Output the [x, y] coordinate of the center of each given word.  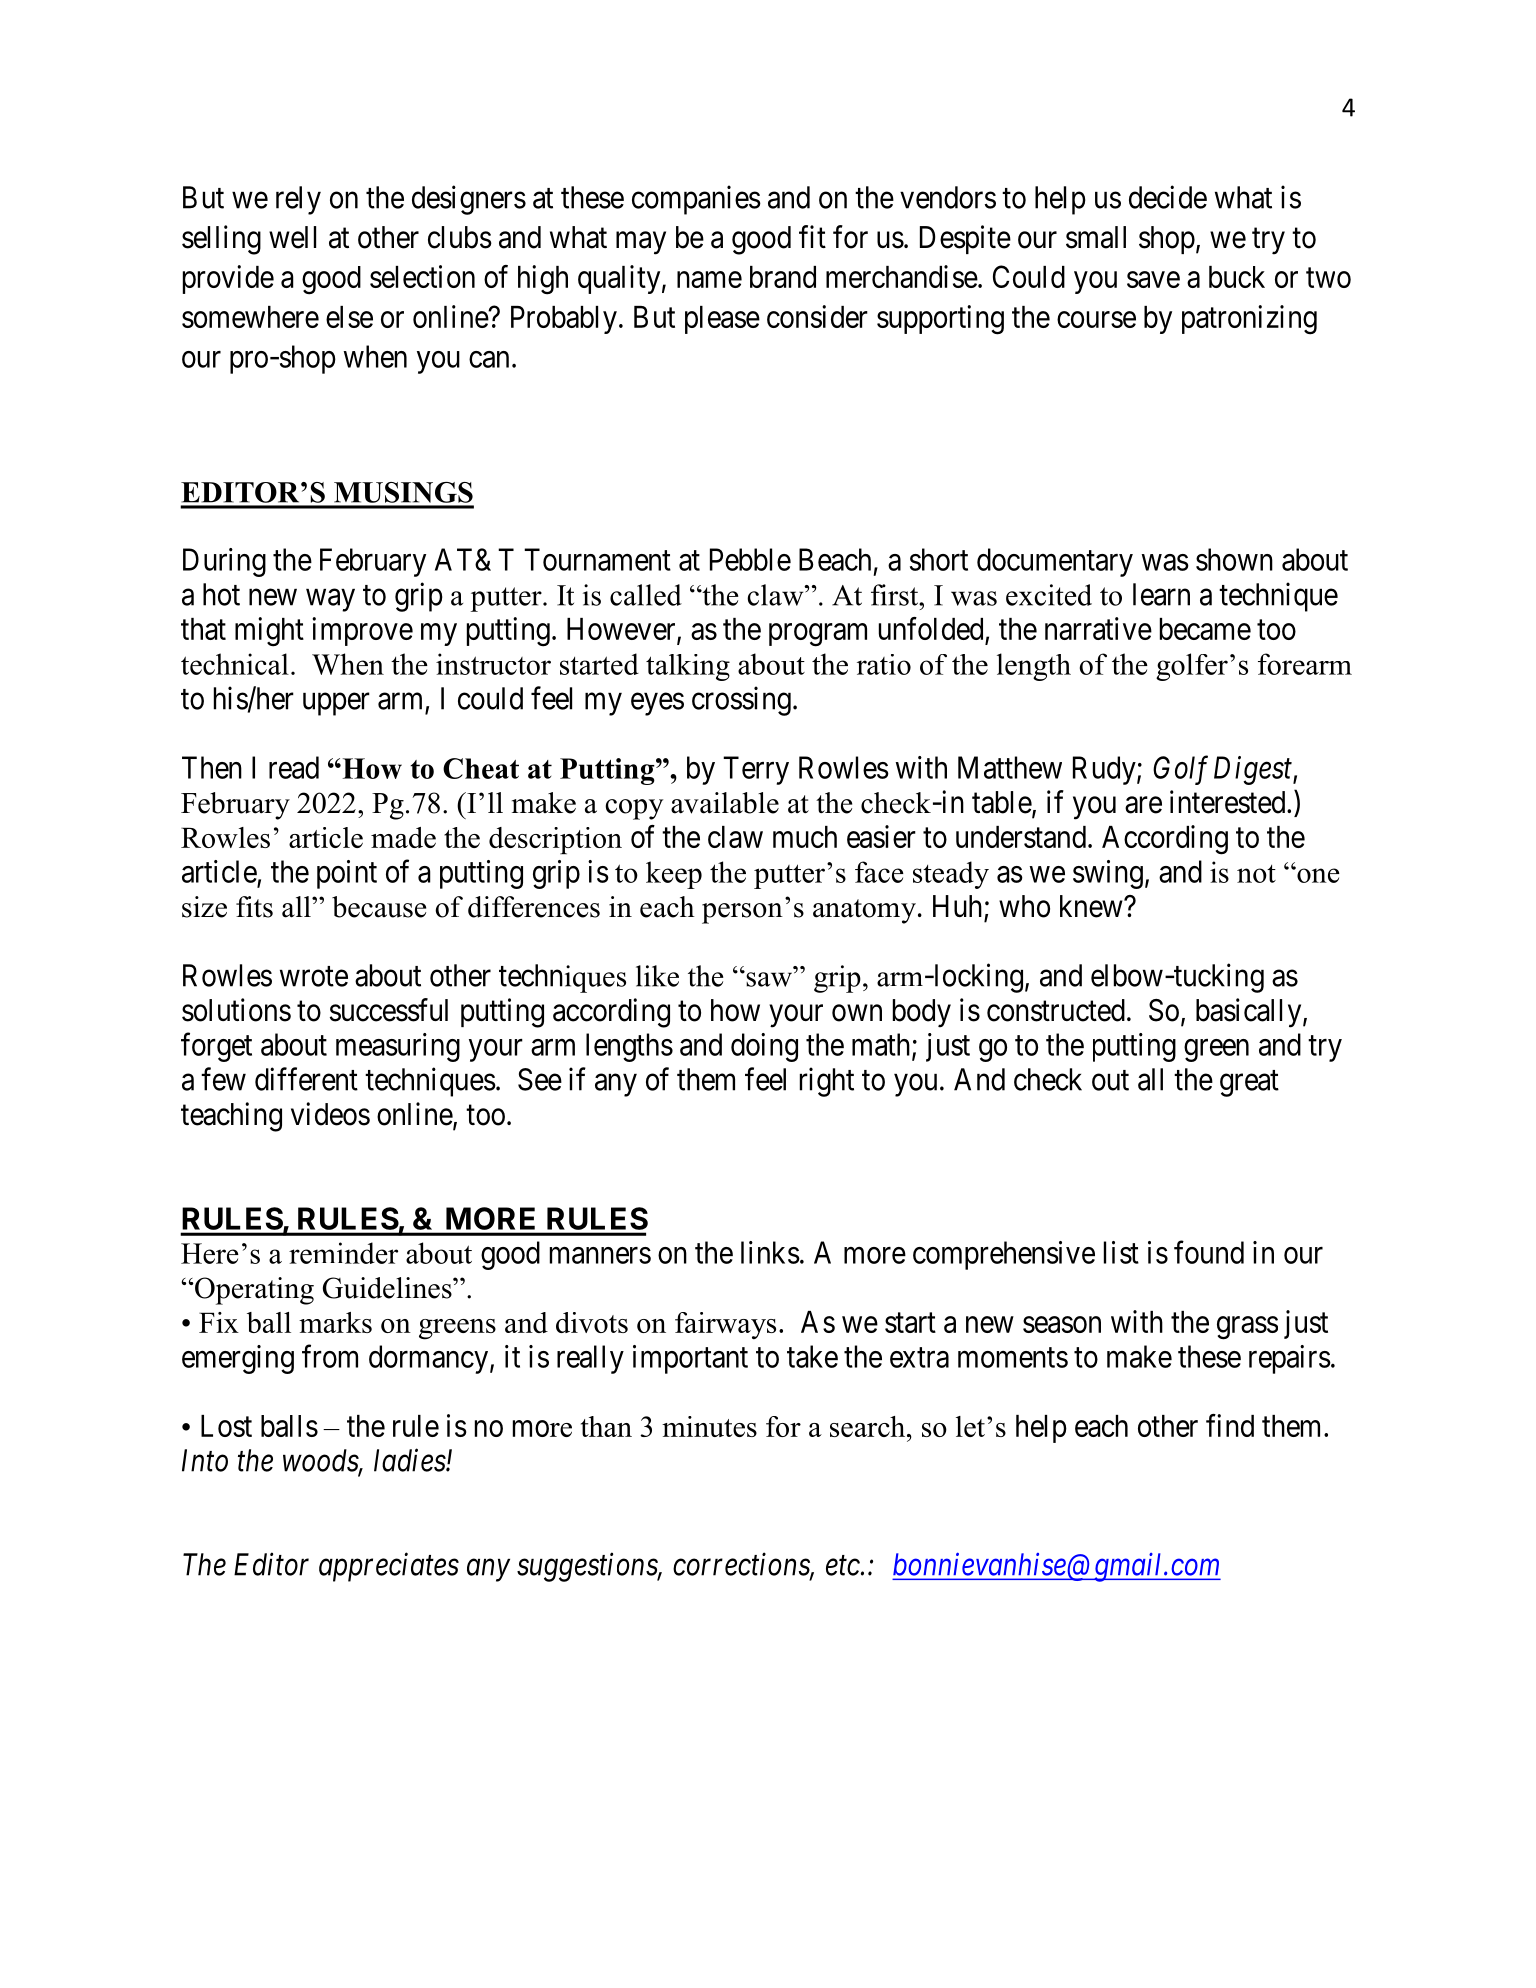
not [1256, 874]
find [1230, 1425]
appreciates [389, 1567]
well [292, 237]
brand [783, 277]
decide [1168, 197]
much [805, 837]
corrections [742, 1565]
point [347, 874]
